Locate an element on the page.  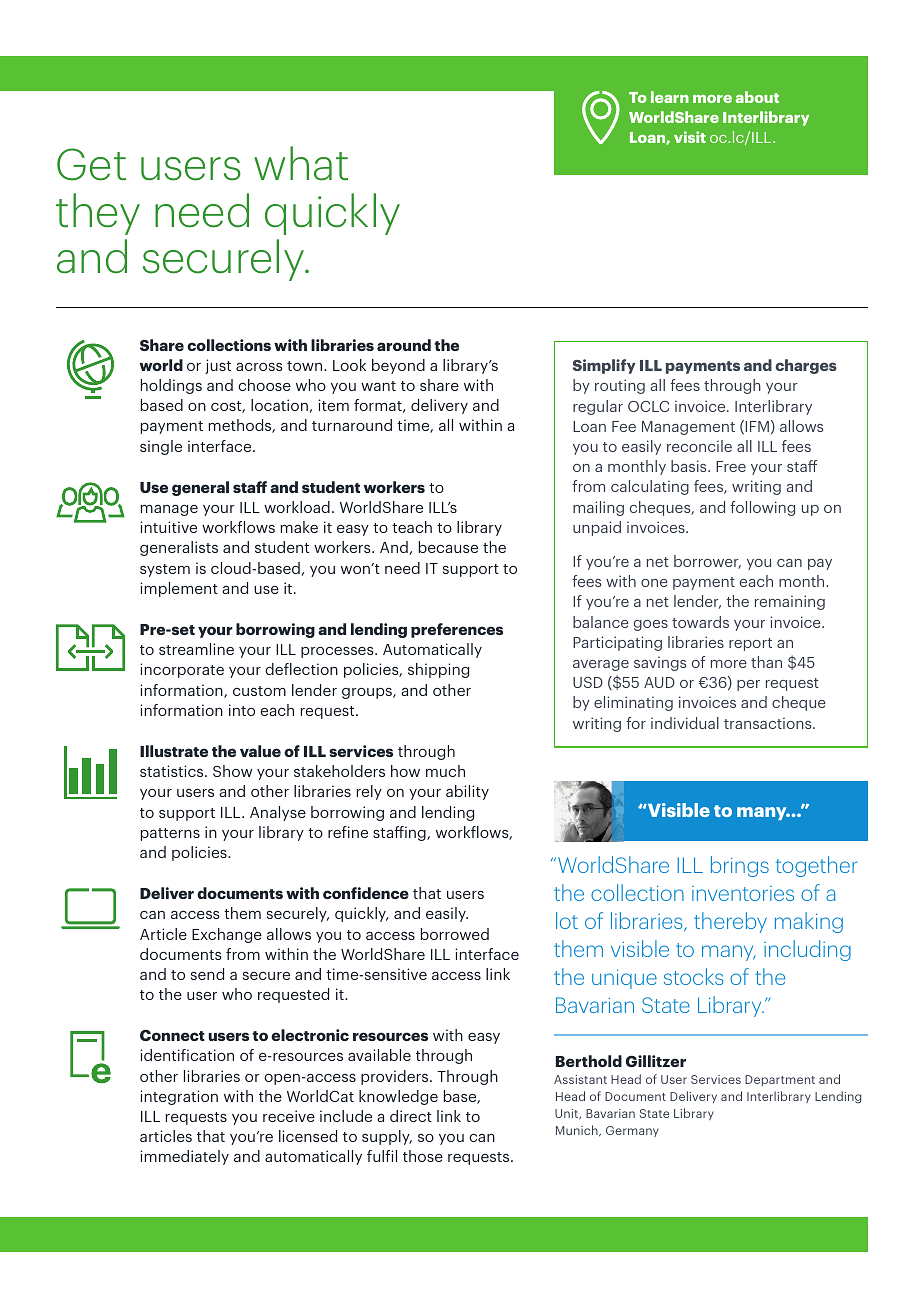
single is located at coordinates (161, 447).
